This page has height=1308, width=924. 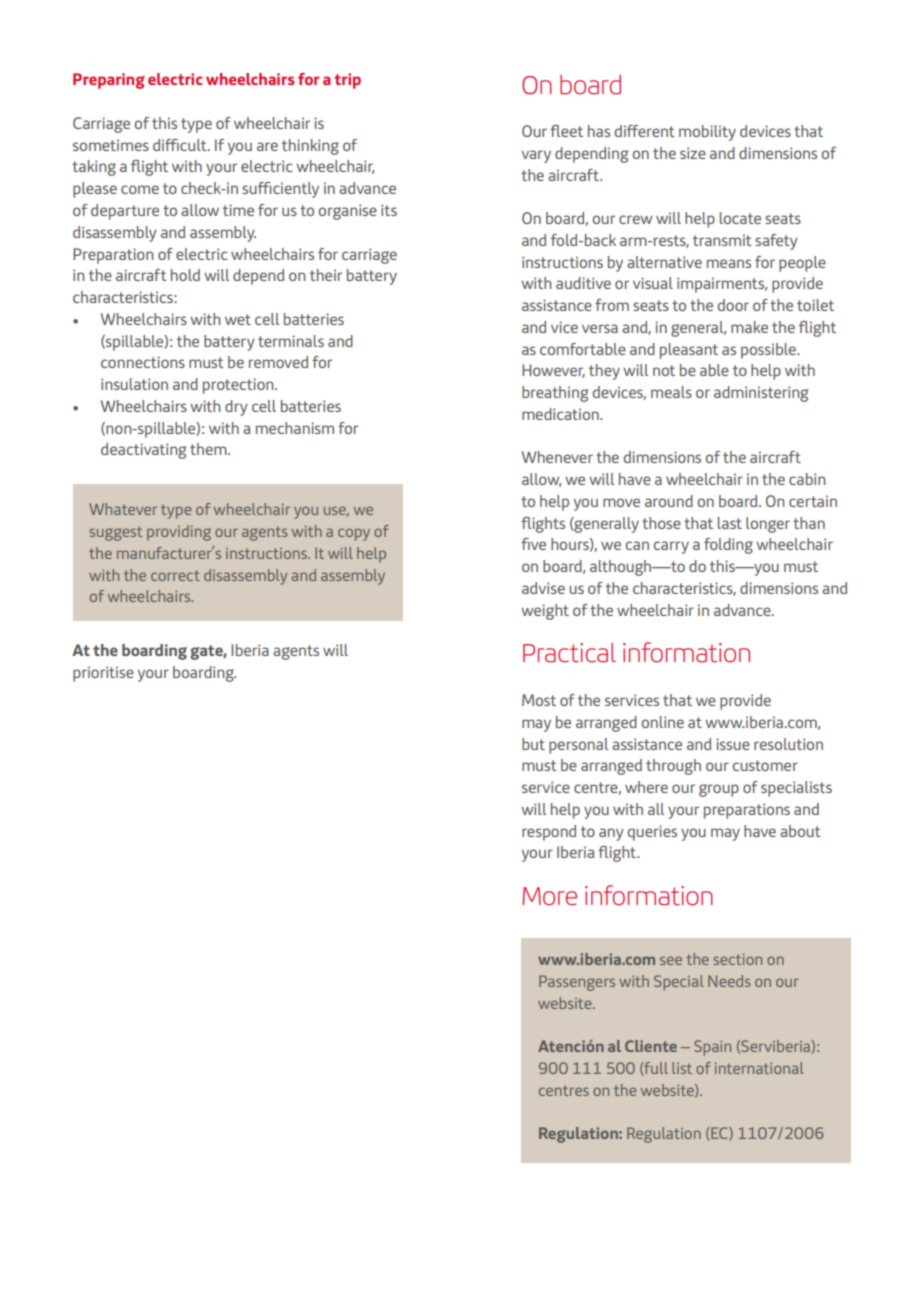 I want to click on prioritise, so click(x=103, y=674).
